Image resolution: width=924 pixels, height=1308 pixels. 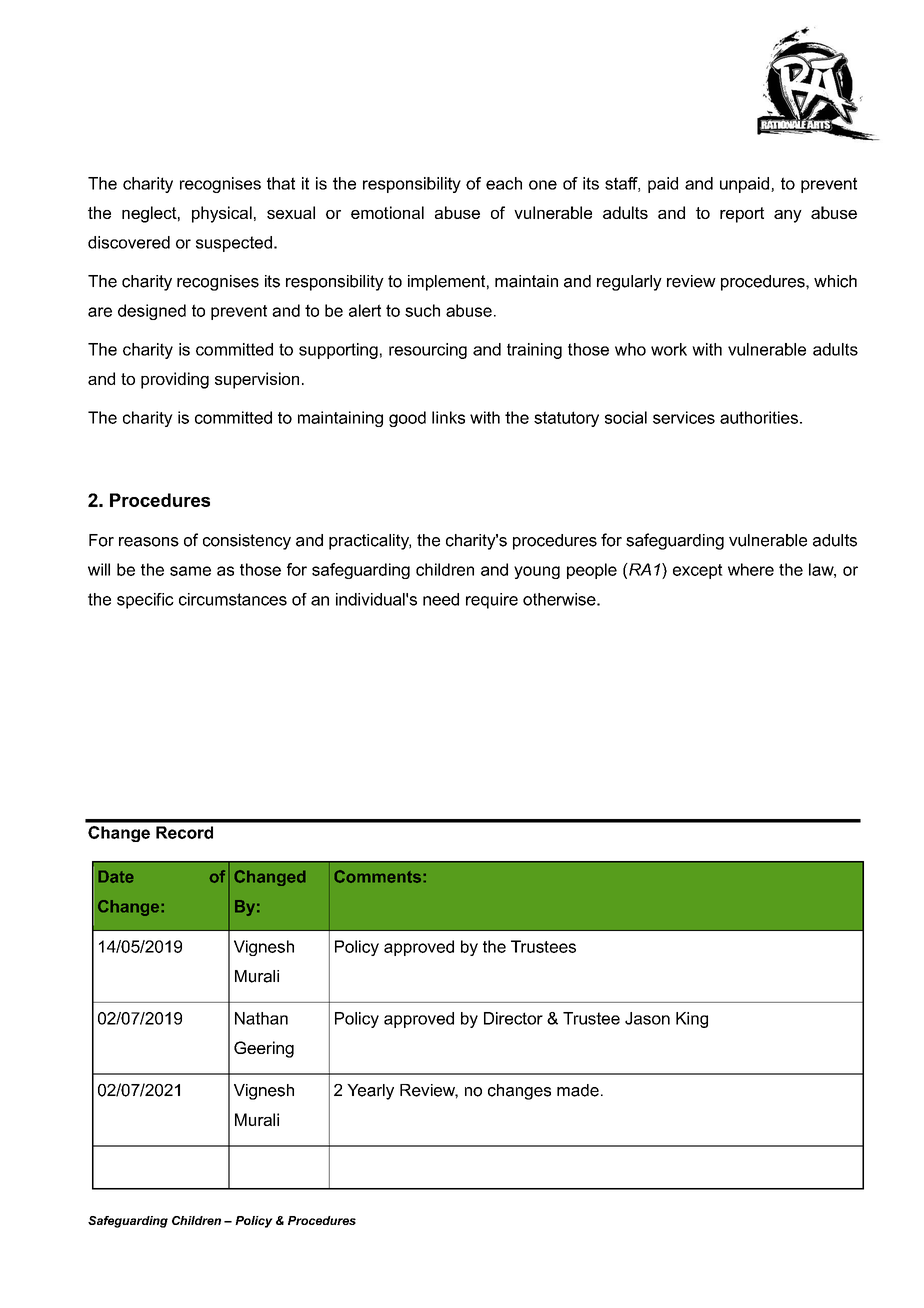 I want to click on where, so click(x=751, y=569).
